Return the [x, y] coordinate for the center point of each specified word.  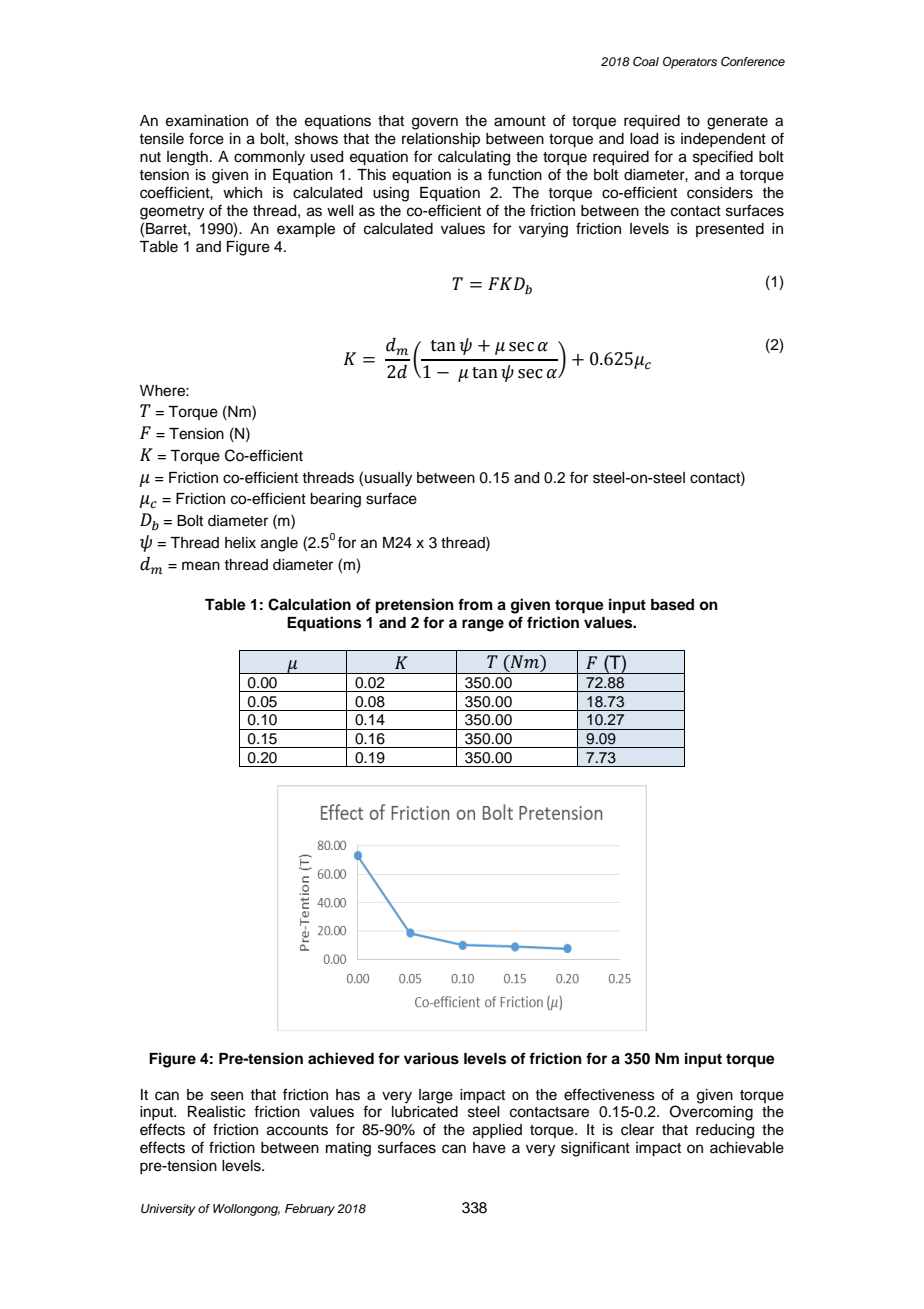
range [483, 625]
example [306, 230]
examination [207, 121]
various [431, 1058]
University [168, 1210]
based [672, 605]
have [489, 1148]
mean [201, 566]
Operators [690, 63]
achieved [341, 1058]
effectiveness [609, 1094]
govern [435, 123]
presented [730, 230]
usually [388, 479]
